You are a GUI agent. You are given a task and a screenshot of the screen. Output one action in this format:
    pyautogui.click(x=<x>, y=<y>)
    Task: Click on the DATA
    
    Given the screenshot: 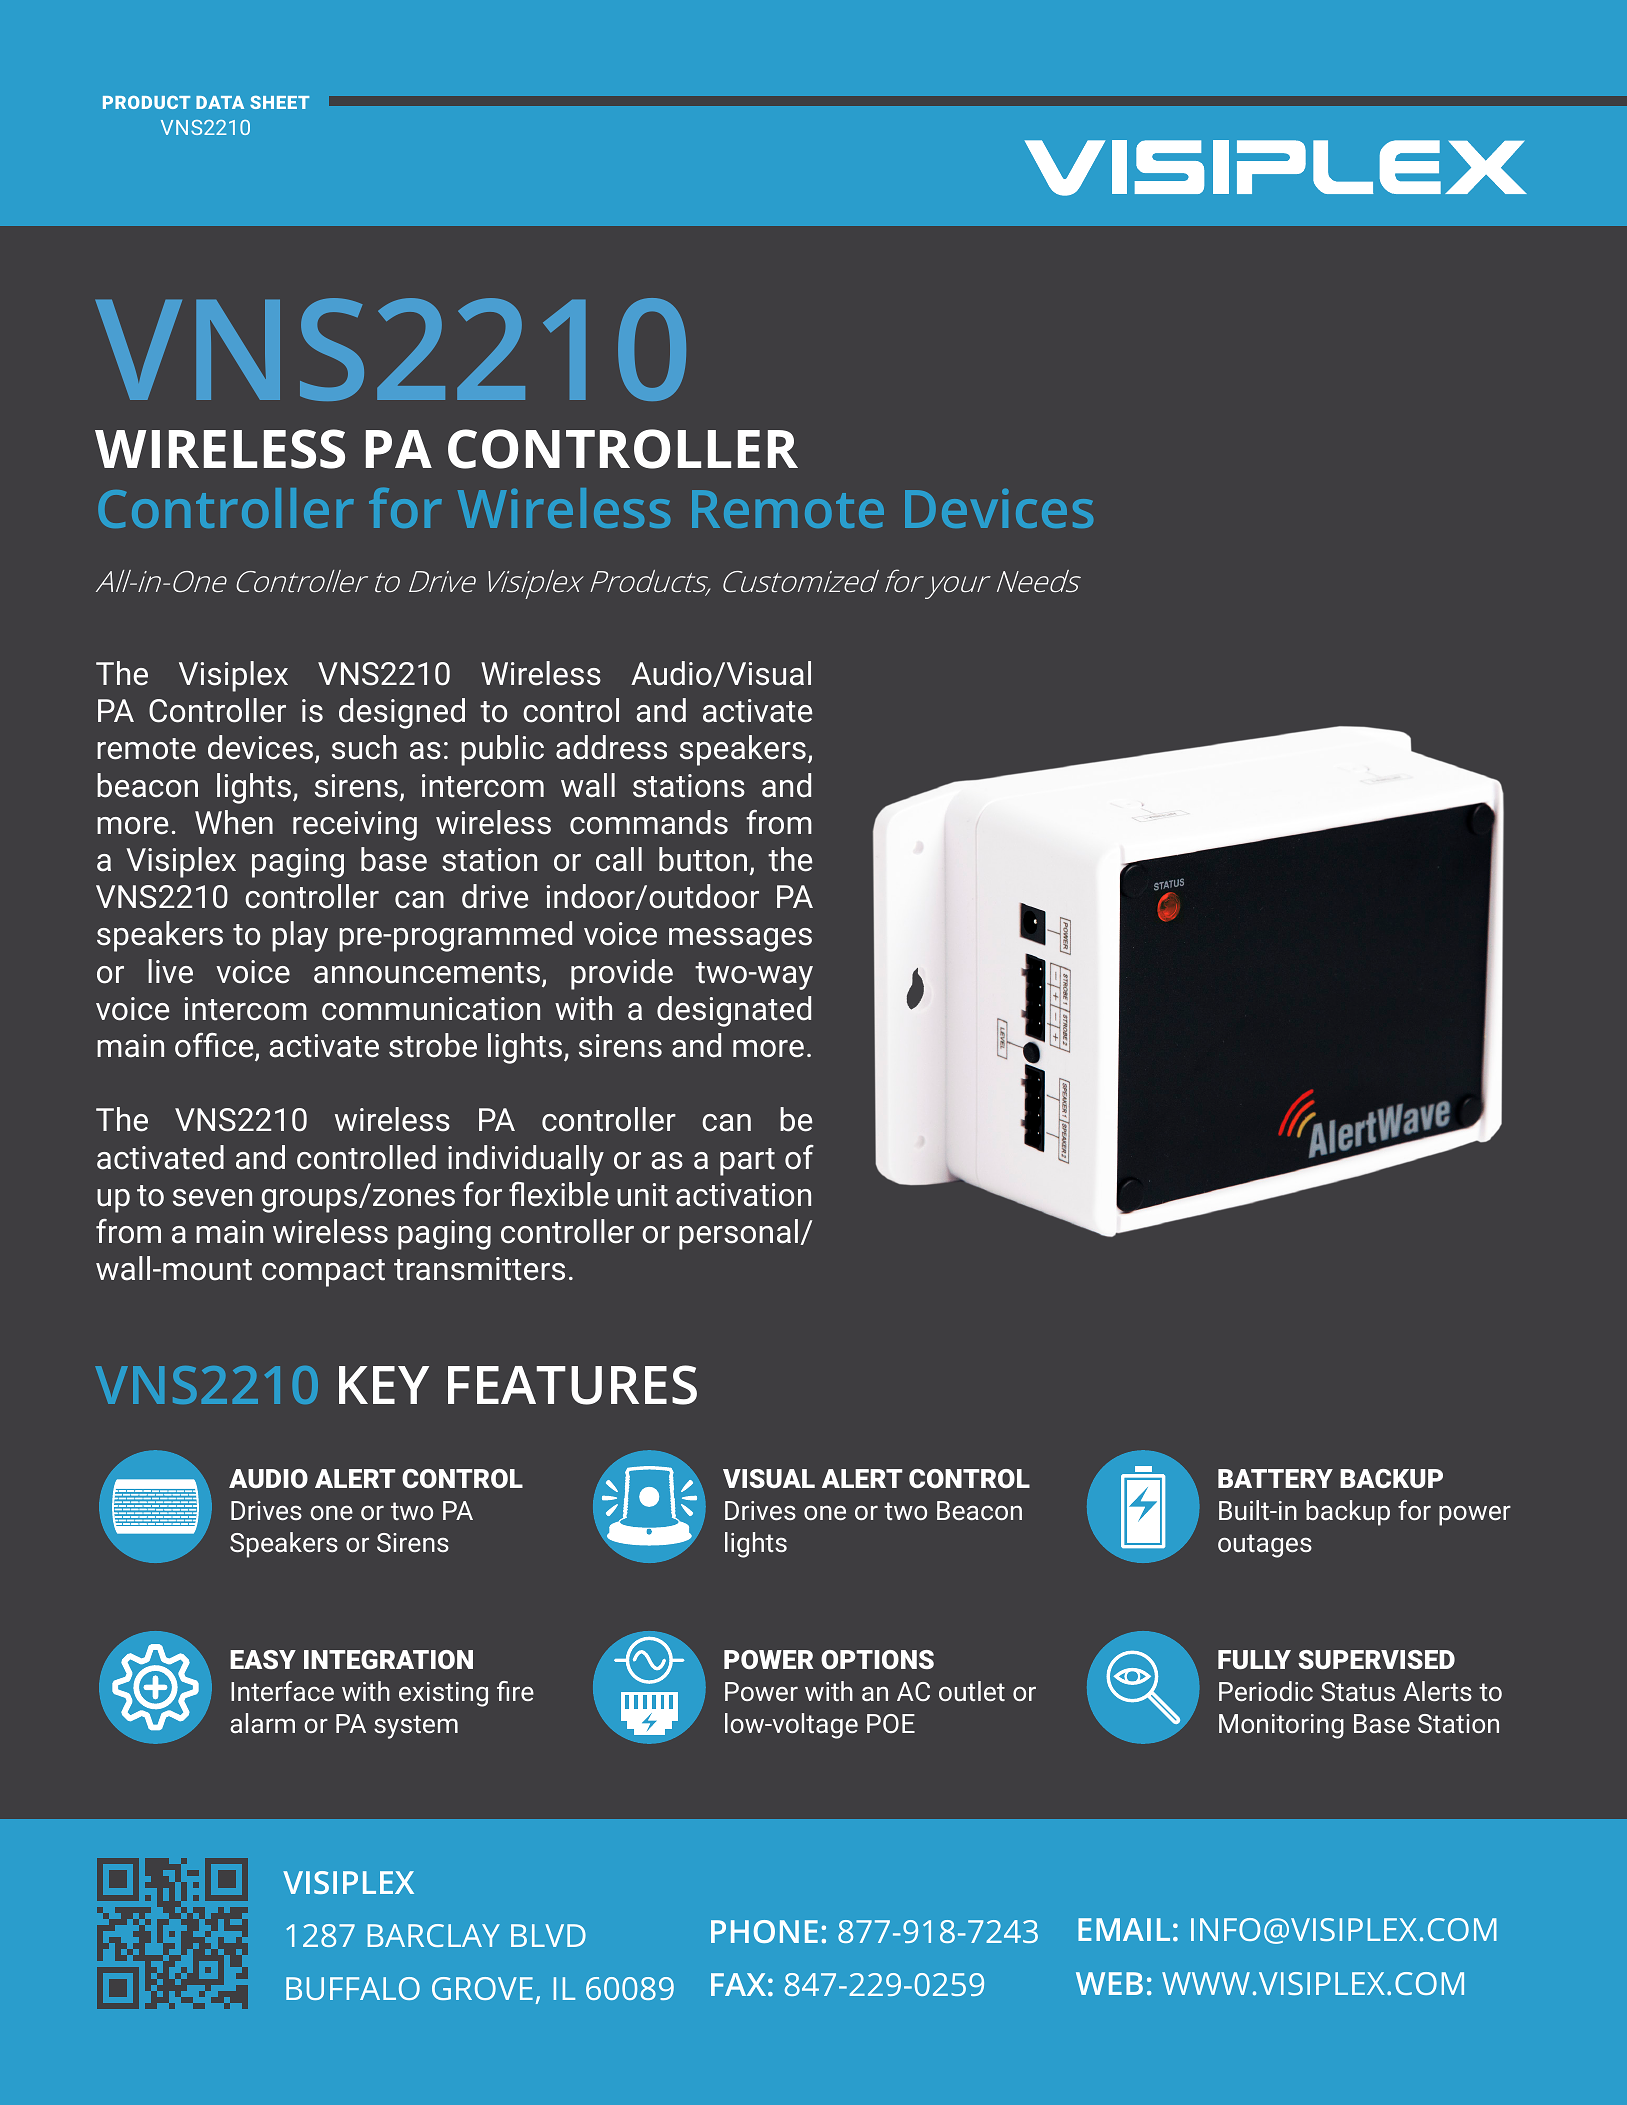 What is the action you would take?
    pyautogui.click(x=220, y=102)
